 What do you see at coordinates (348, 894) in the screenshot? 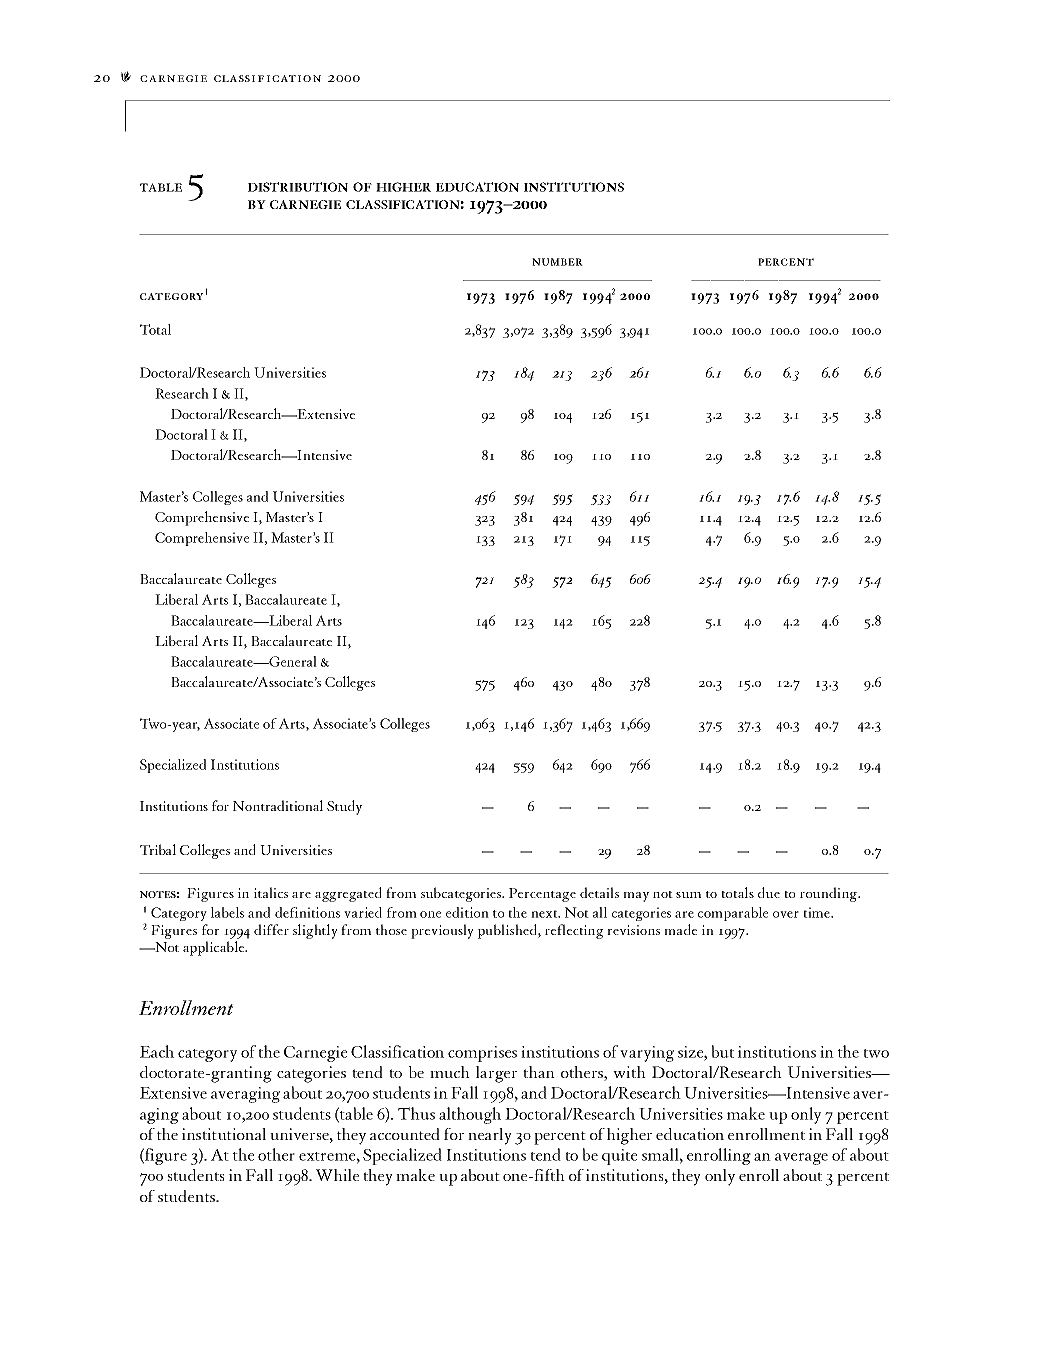
I see `aggregated` at bounding box center [348, 894].
